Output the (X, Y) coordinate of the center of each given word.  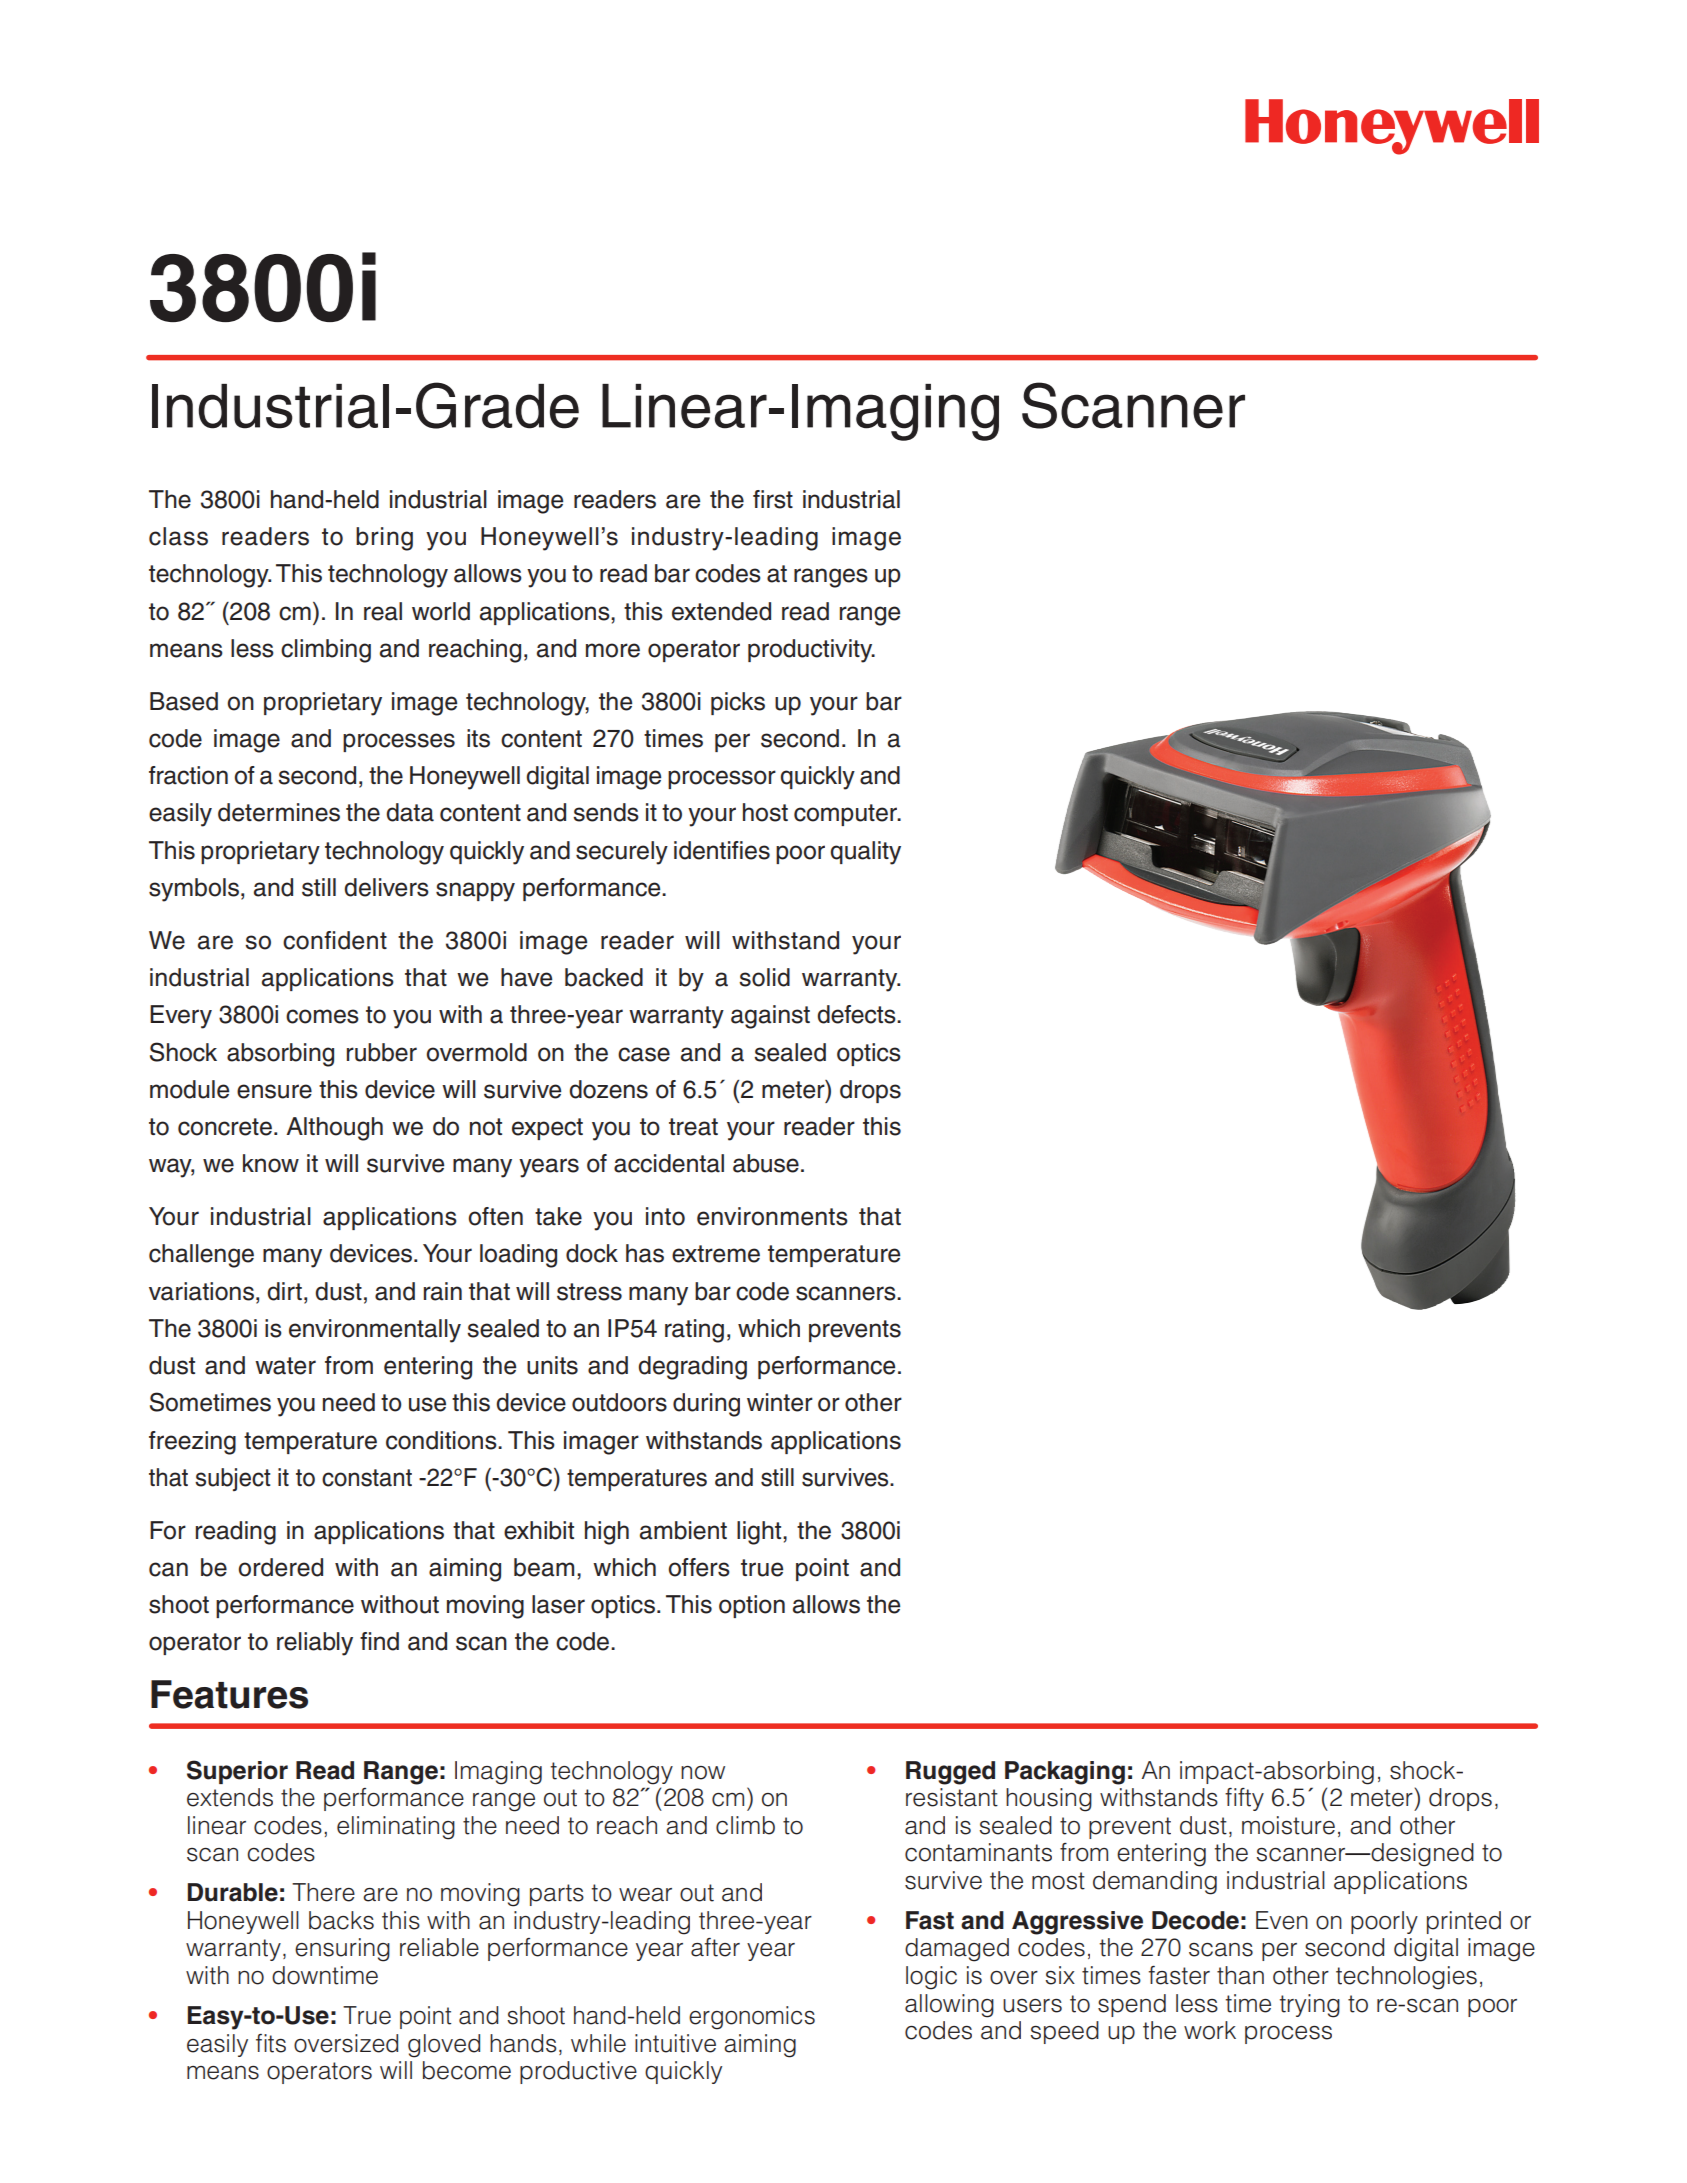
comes (322, 1016)
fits (271, 2043)
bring (384, 539)
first (773, 499)
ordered (280, 1567)
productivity (811, 651)
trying (1309, 2006)
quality (865, 853)
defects (857, 1014)
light (760, 1533)
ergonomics (752, 2018)
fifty (1244, 1799)
